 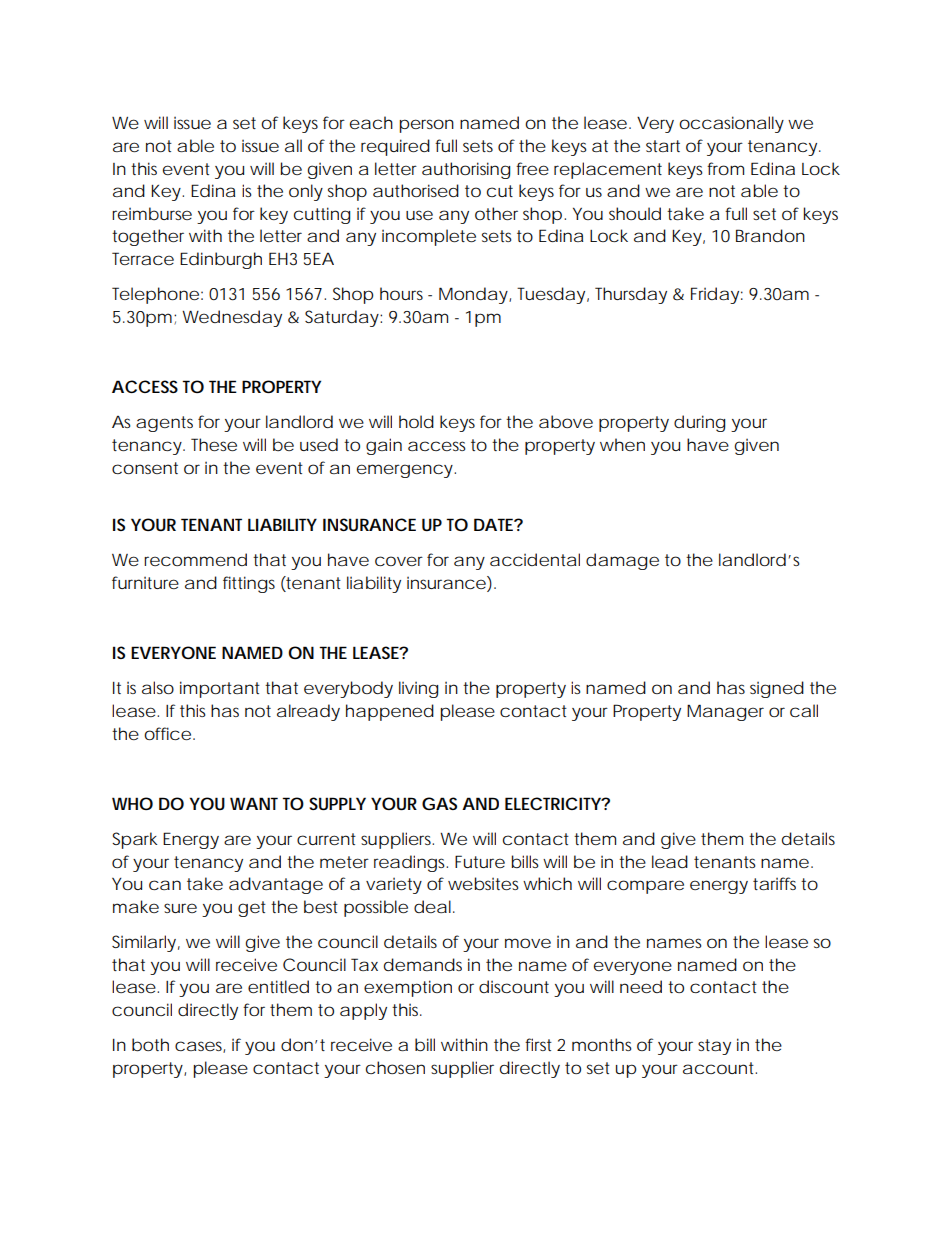 What do you see at coordinates (699, 423) in the screenshot?
I see `during` at bounding box center [699, 423].
